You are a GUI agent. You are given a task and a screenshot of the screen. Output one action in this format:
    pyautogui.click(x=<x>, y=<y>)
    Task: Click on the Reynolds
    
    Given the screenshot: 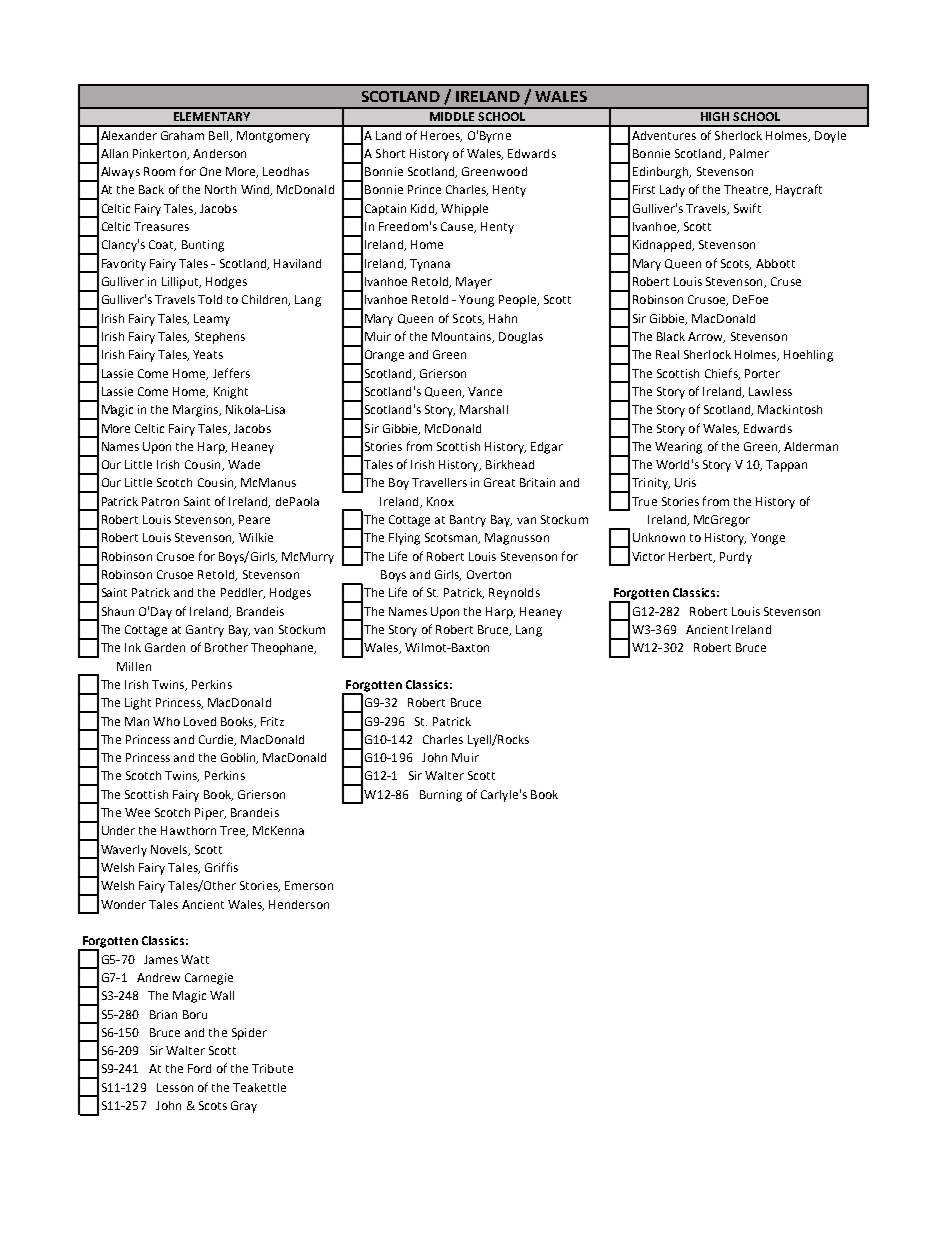 What is the action you would take?
    pyautogui.click(x=514, y=594)
